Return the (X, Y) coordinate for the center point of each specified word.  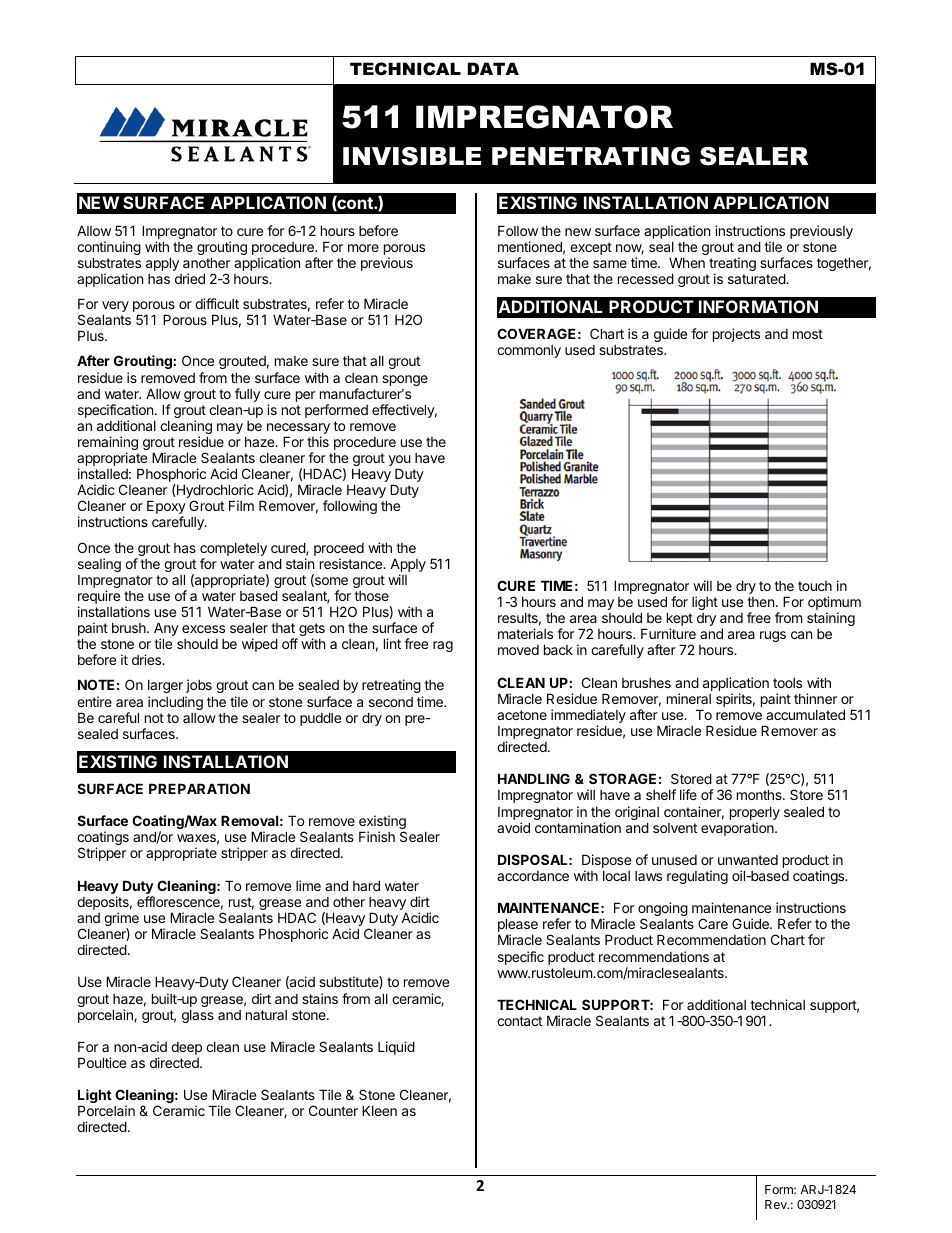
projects (736, 335)
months (760, 794)
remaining (108, 444)
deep (186, 1048)
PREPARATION (199, 788)
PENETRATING (591, 156)
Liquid (396, 1048)
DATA (493, 68)
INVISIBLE (412, 156)
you (400, 462)
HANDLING (534, 778)
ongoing (663, 910)
